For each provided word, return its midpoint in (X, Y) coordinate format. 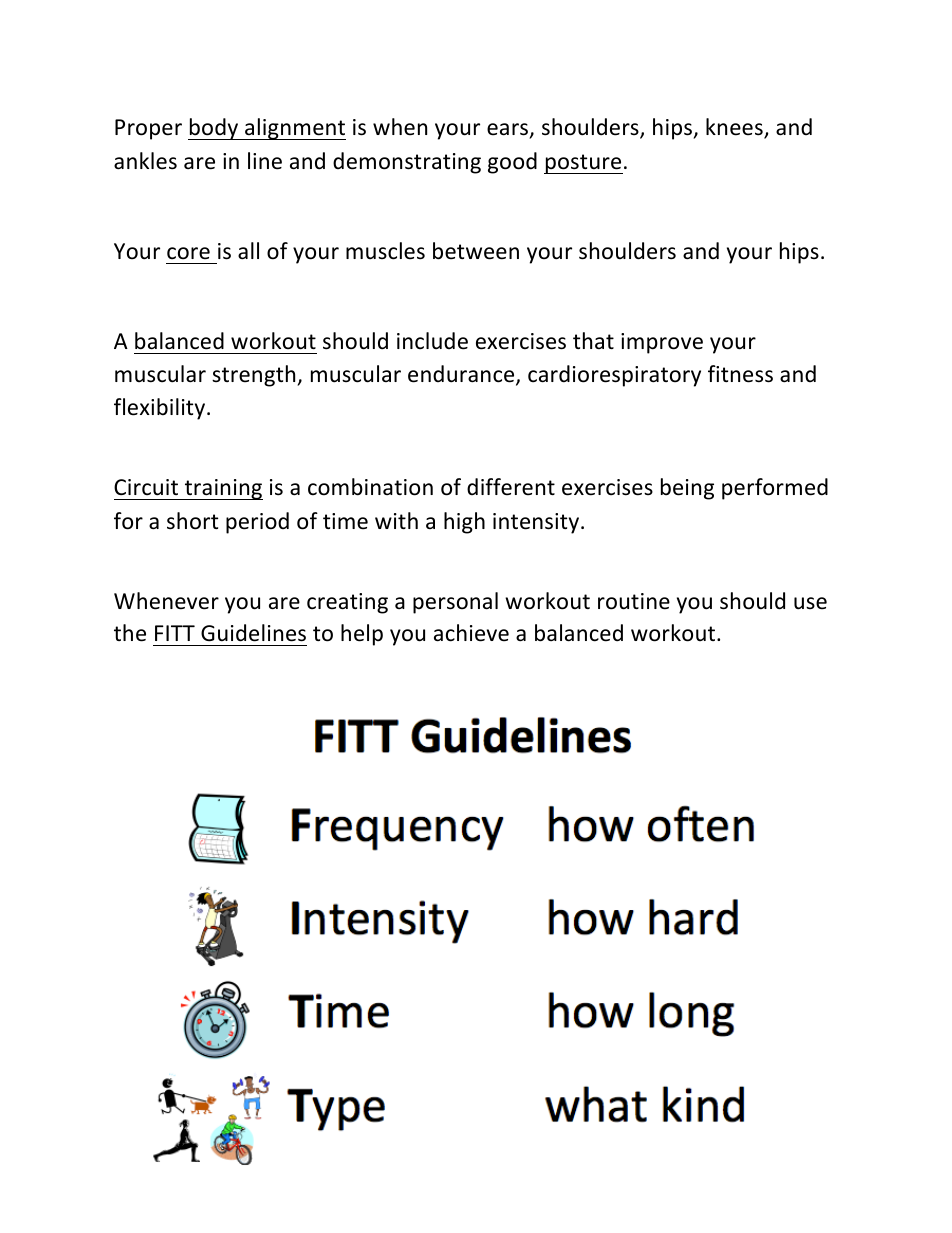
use (810, 603)
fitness (740, 374)
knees (735, 128)
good (512, 163)
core (188, 253)
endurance (462, 375)
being (687, 489)
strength (255, 376)
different (511, 487)
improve (662, 343)
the (130, 633)
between (476, 251)
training (223, 489)
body (214, 129)
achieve (471, 633)
